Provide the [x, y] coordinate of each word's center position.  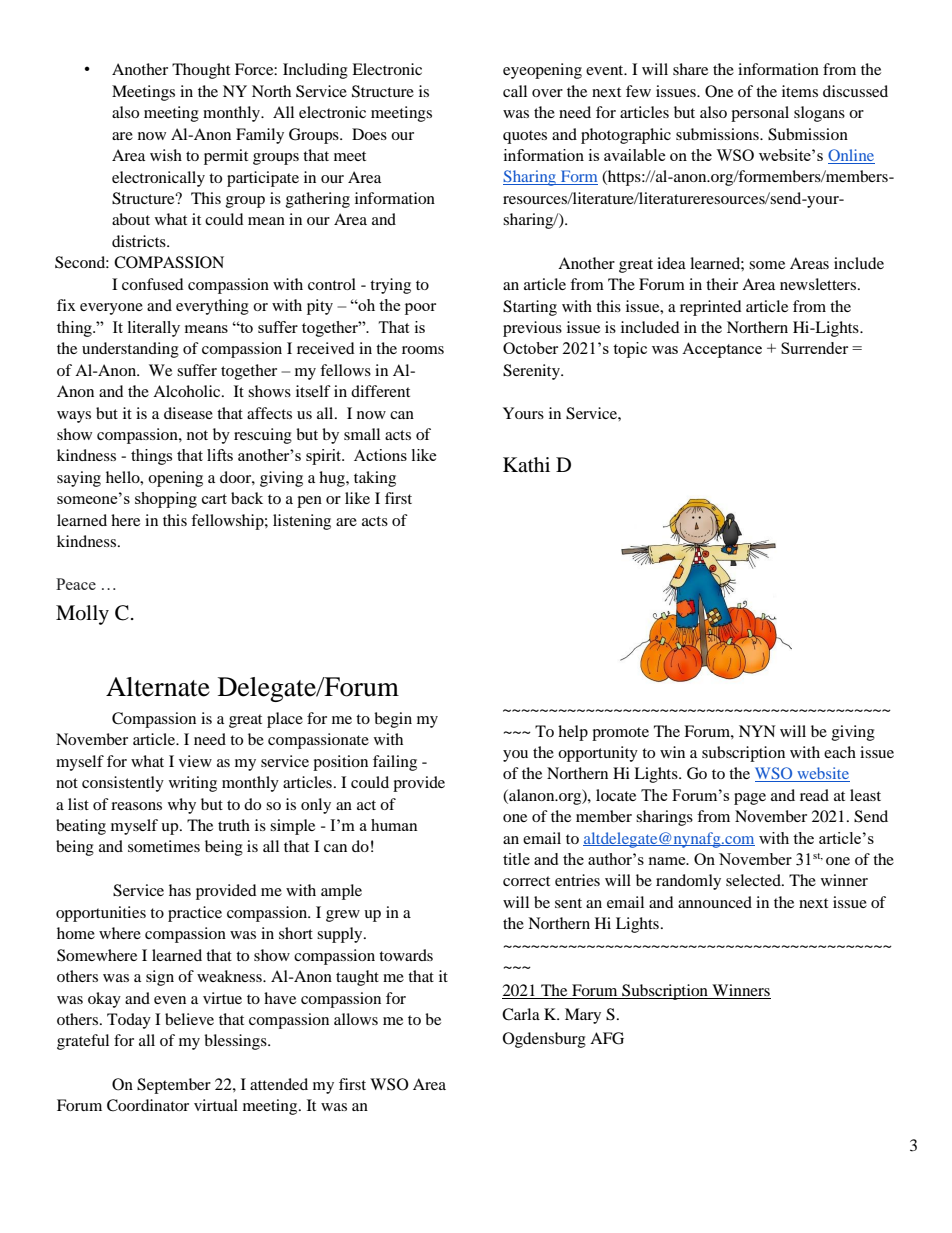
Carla [521, 1014]
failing [395, 763]
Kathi [526, 464]
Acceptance [722, 350]
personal [760, 114]
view [195, 761]
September [174, 1086]
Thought [201, 71]
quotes [525, 137]
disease [188, 413]
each [840, 752]
